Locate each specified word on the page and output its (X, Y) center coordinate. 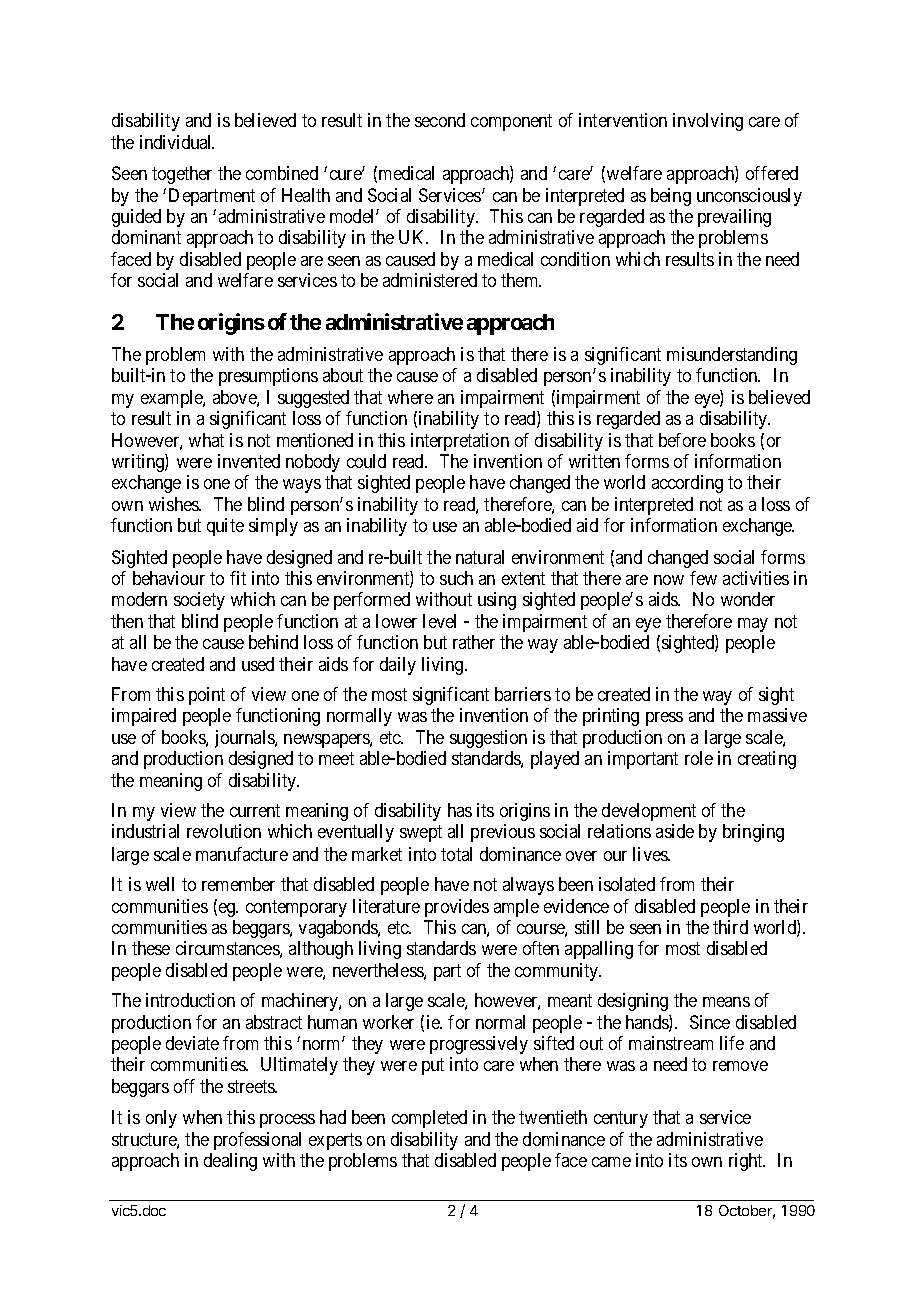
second (440, 120)
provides (457, 908)
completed (429, 1119)
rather (474, 642)
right (747, 1162)
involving (708, 122)
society (199, 601)
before (682, 440)
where (410, 397)
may (753, 625)
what (206, 440)
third (730, 927)
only (161, 1119)
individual (177, 142)
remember (238, 884)
